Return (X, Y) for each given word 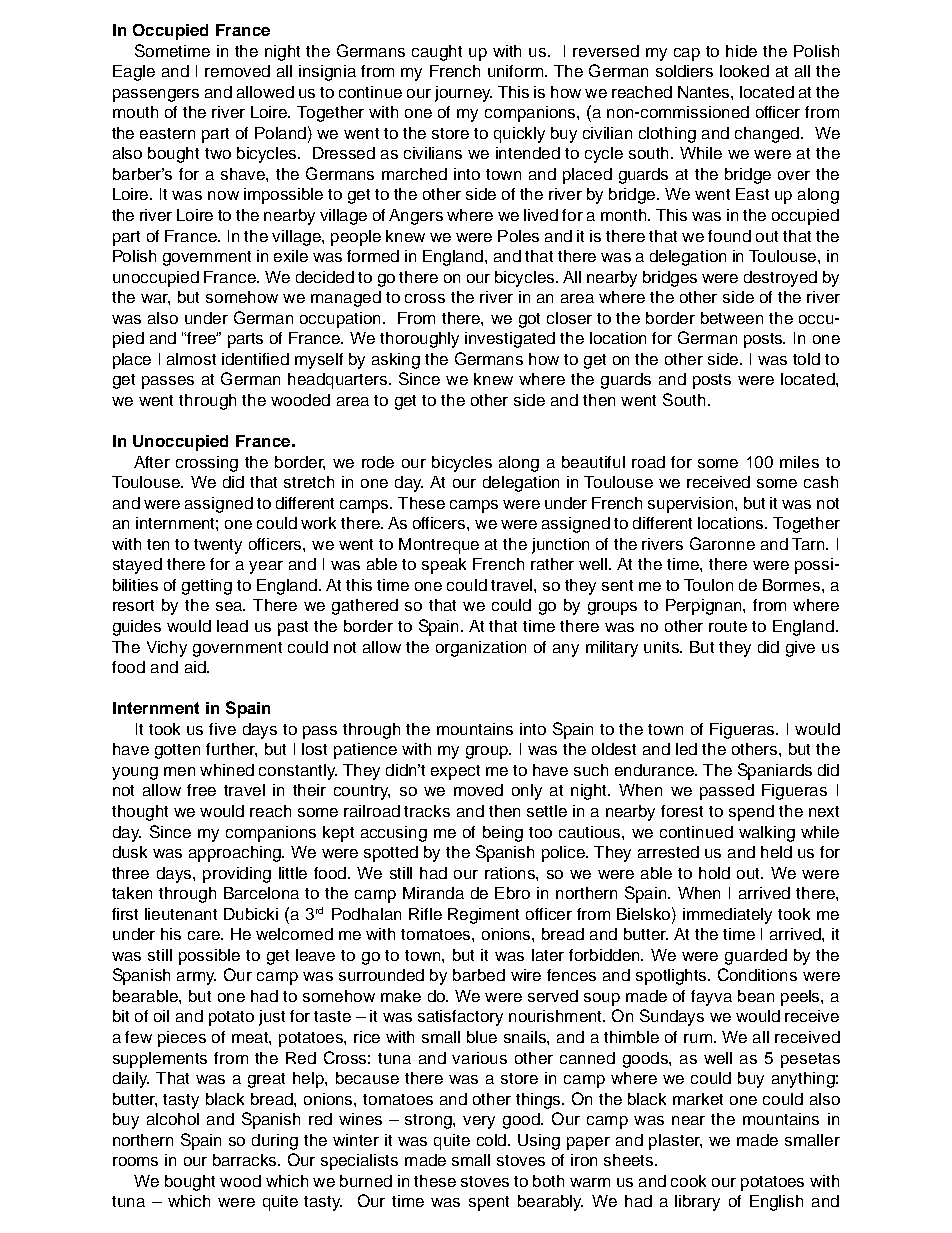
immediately (727, 916)
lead (232, 626)
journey (463, 94)
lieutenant (181, 914)
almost (191, 359)
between (732, 318)
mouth (135, 112)
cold (493, 1140)
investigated (510, 340)
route (728, 626)
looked (744, 71)
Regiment (483, 916)
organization (481, 649)
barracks (246, 1160)
